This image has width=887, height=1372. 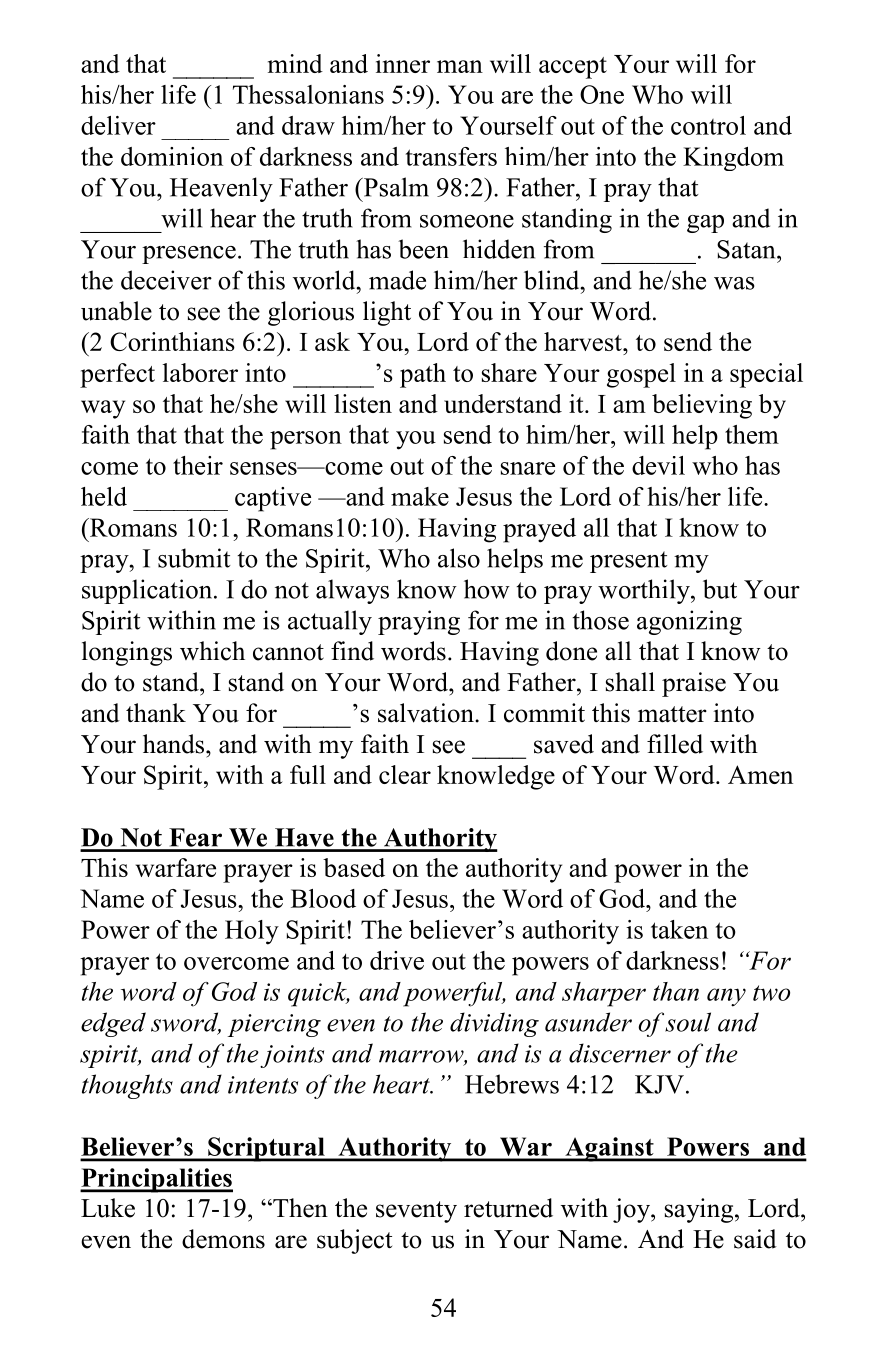 What do you see at coordinates (200, 372) in the image?
I see `laborer` at bounding box center [200, 372].
